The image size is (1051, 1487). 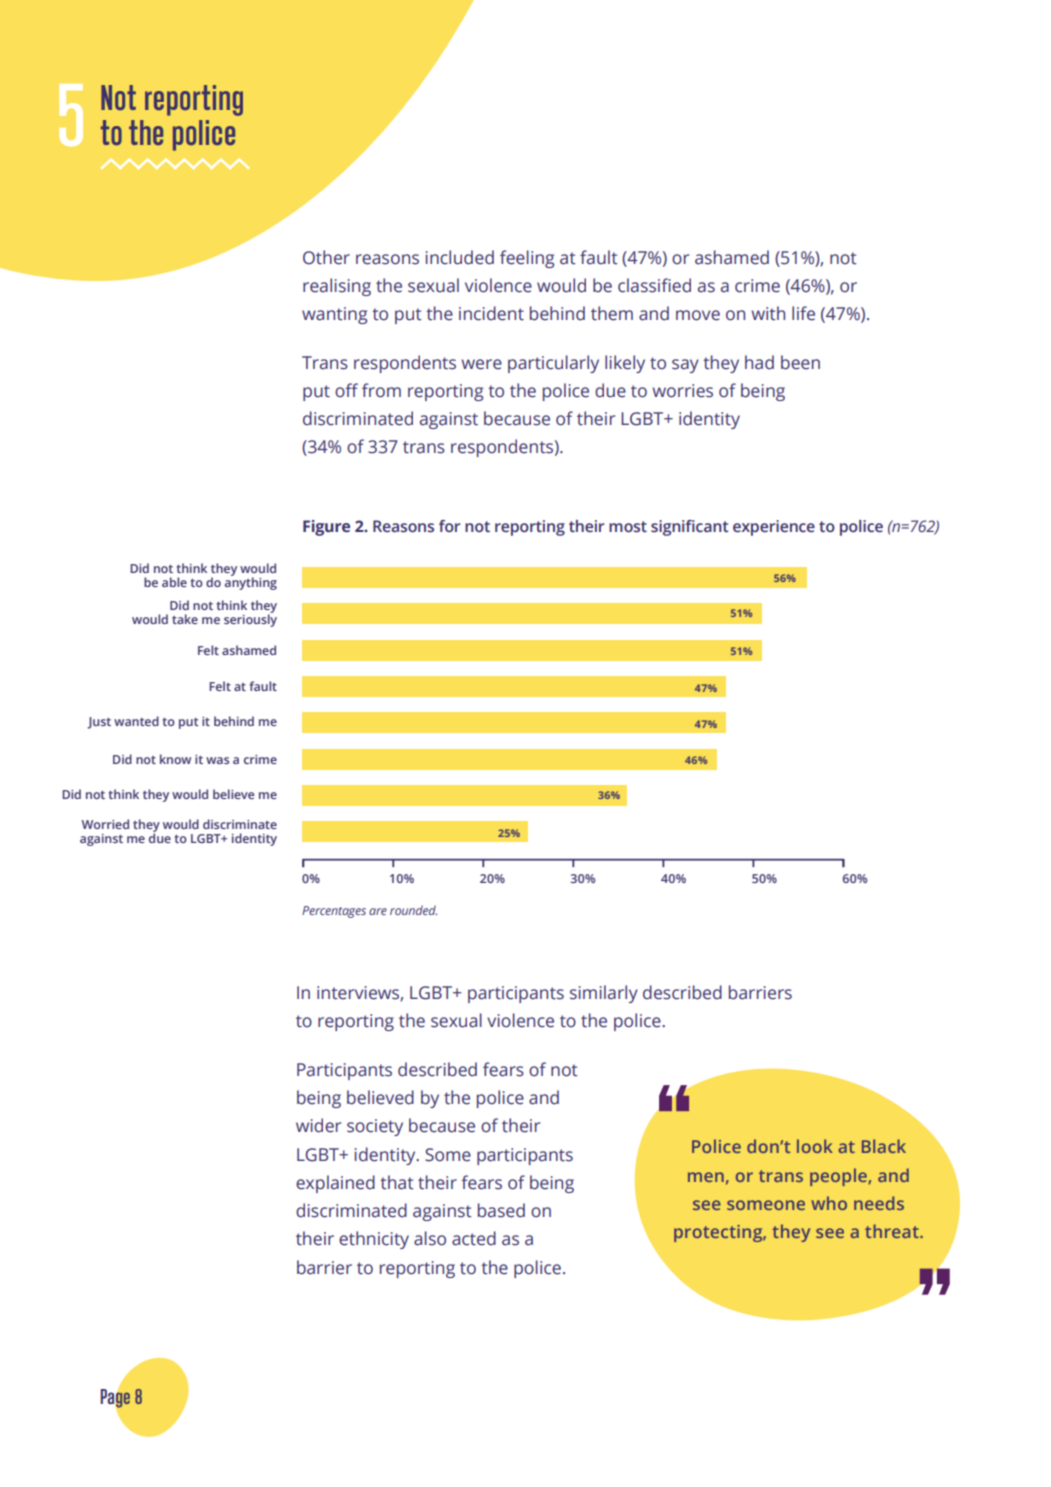 I want to click on life, so click(x=803, y=313).
